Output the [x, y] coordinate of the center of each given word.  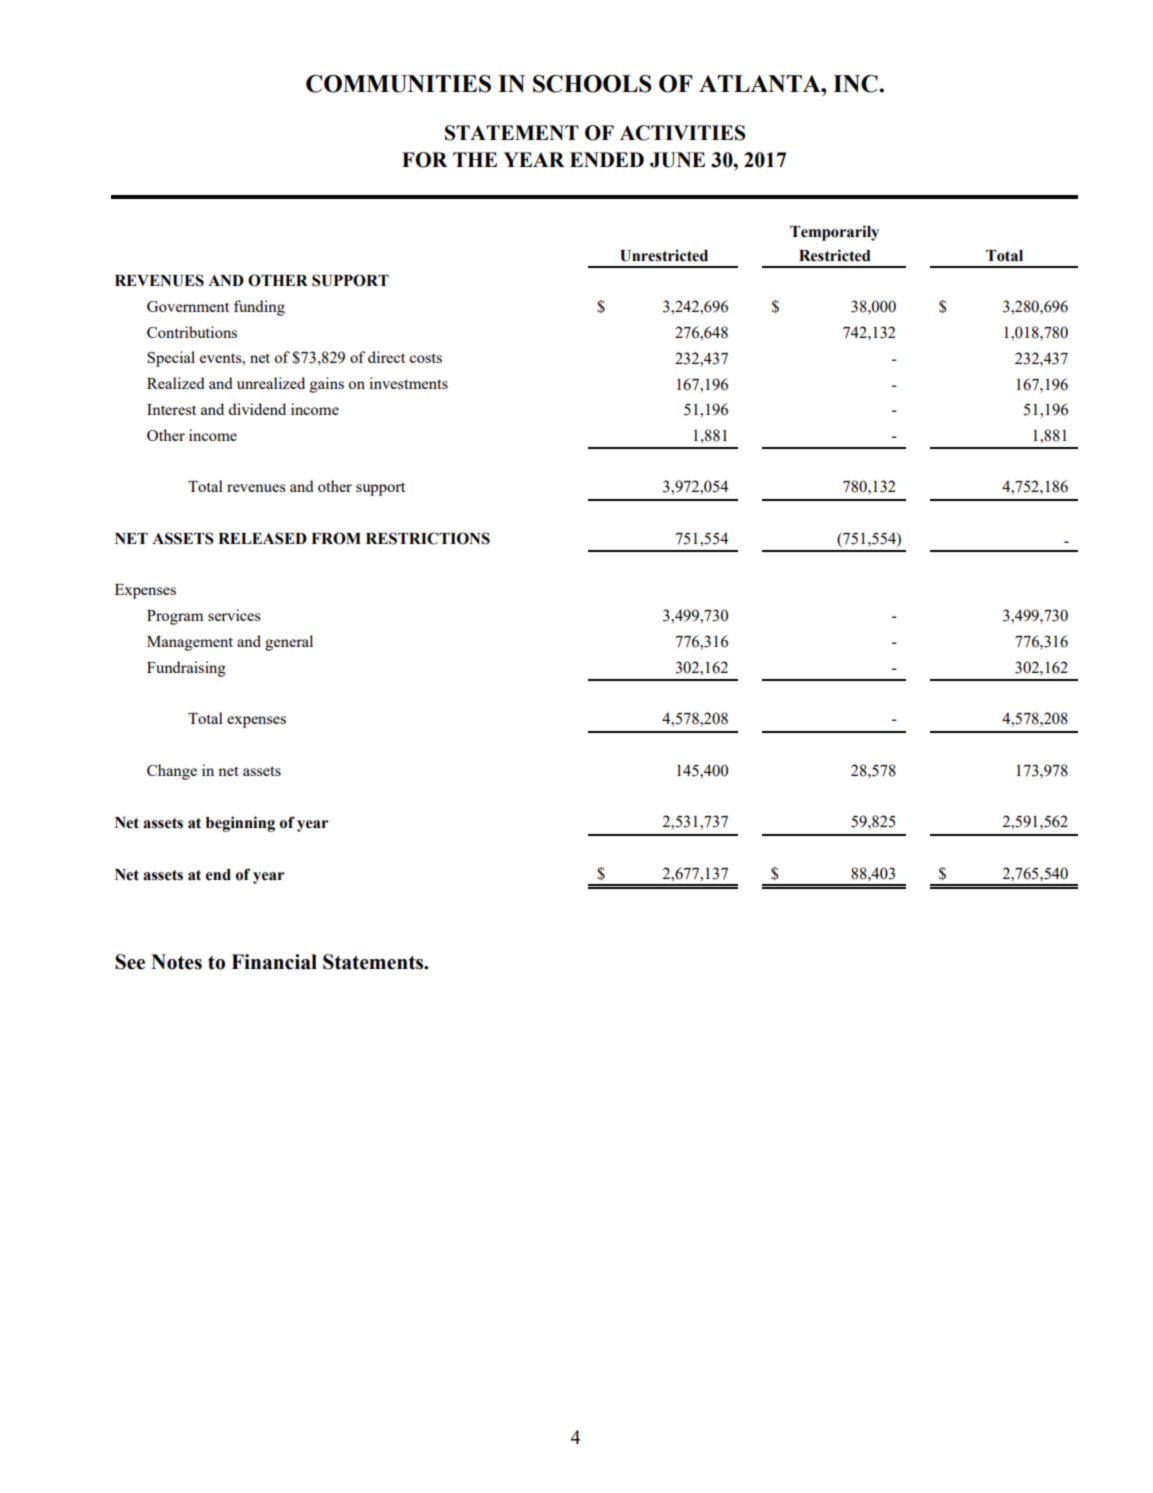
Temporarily [834, 233]
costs [425, 358]
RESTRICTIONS [428, 538]
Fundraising [186, 669]
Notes [176, 962]
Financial [274, 962]
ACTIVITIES [682, 133]
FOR [424, 160]
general [289, 643]
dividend [257, 409]
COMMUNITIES [398, 84]
